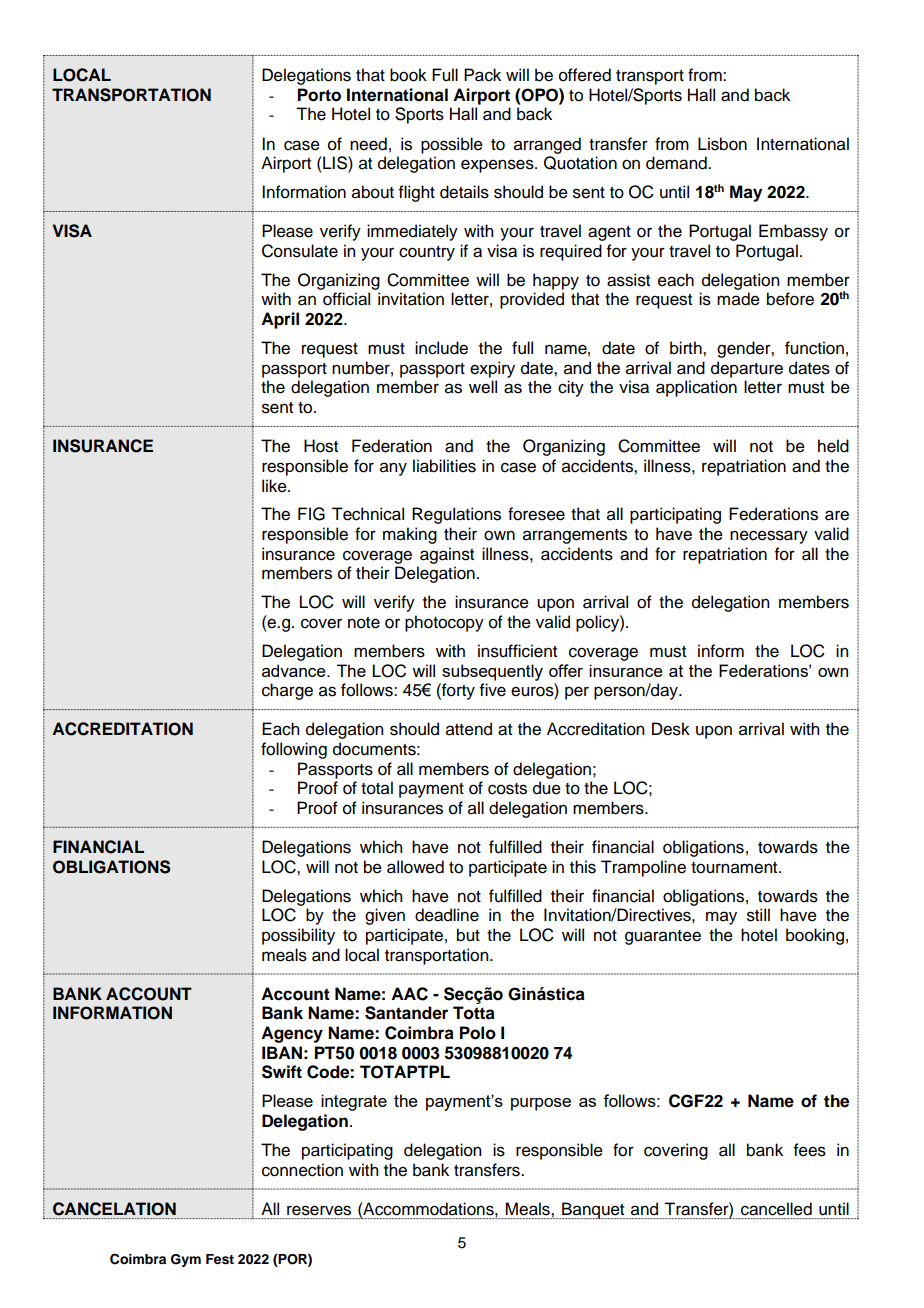  What do you see at coordinates (536, 514) in the page?
I see `foresee` at bounding box center [536, 514].
